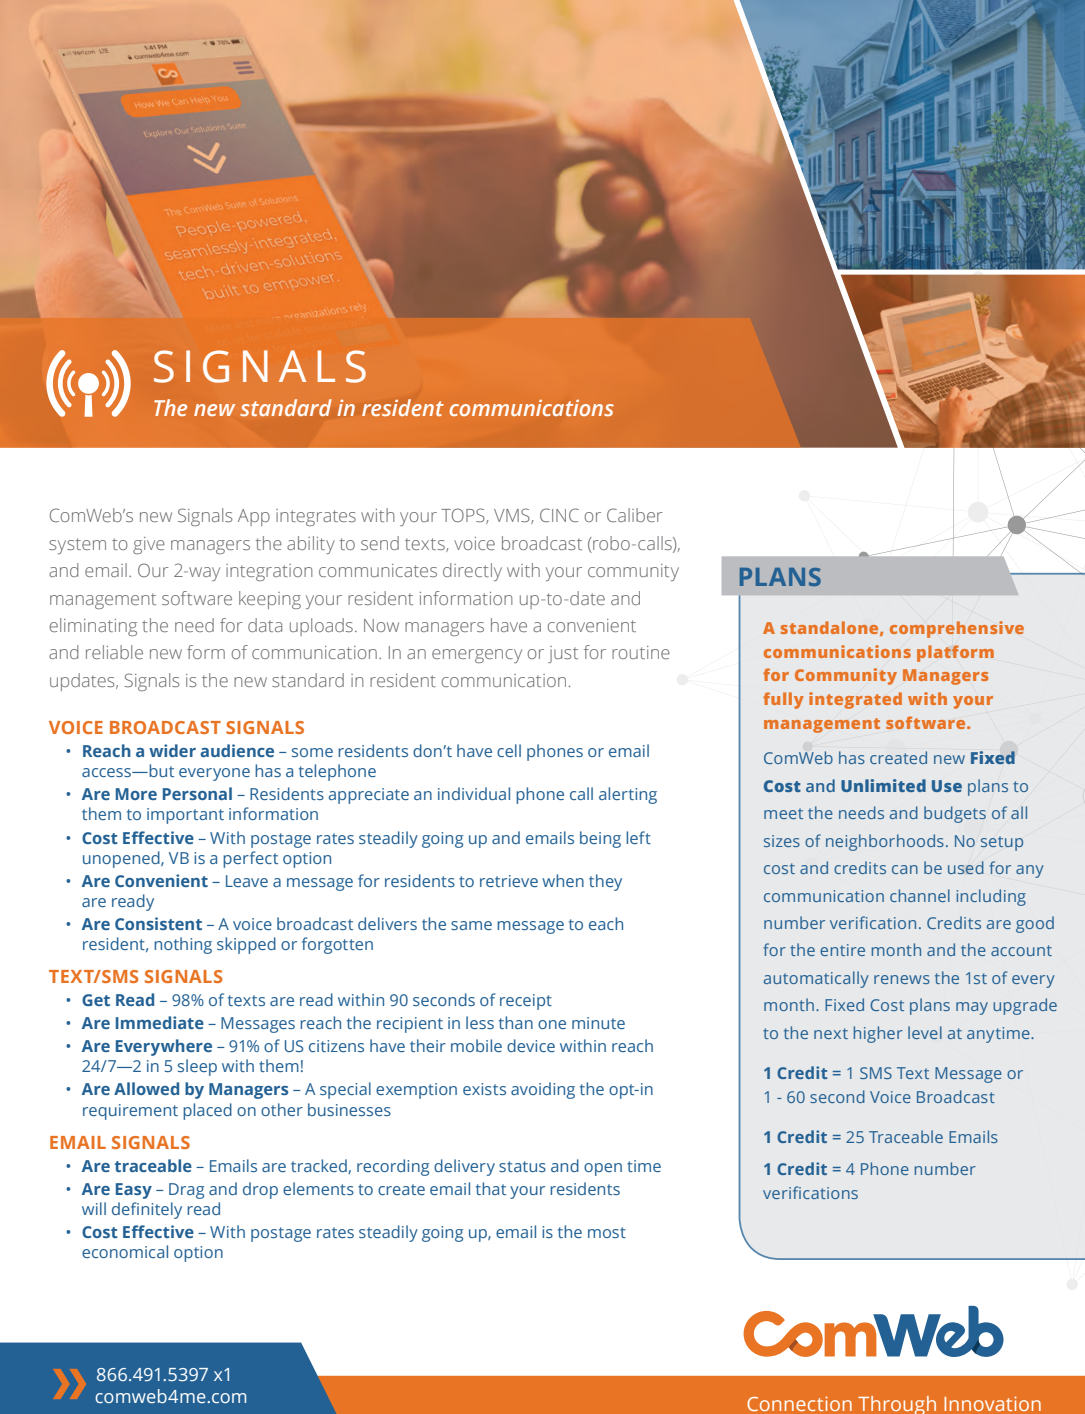  What do you see at coordinates (247, 881) in the image?
I see `Leave` at bounding box center [247, 881].
